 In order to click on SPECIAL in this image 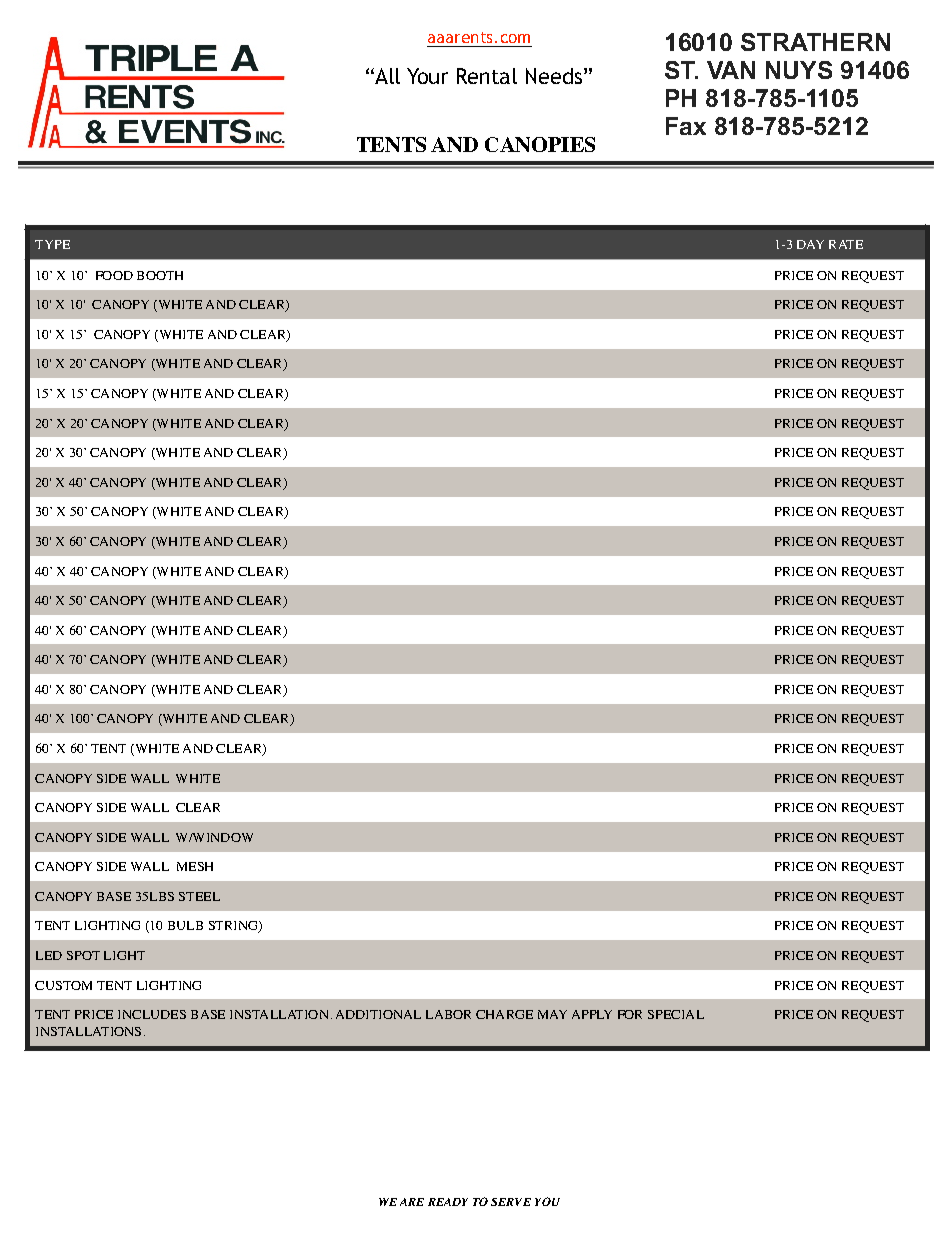, I will do `click(676, 1014)`.
